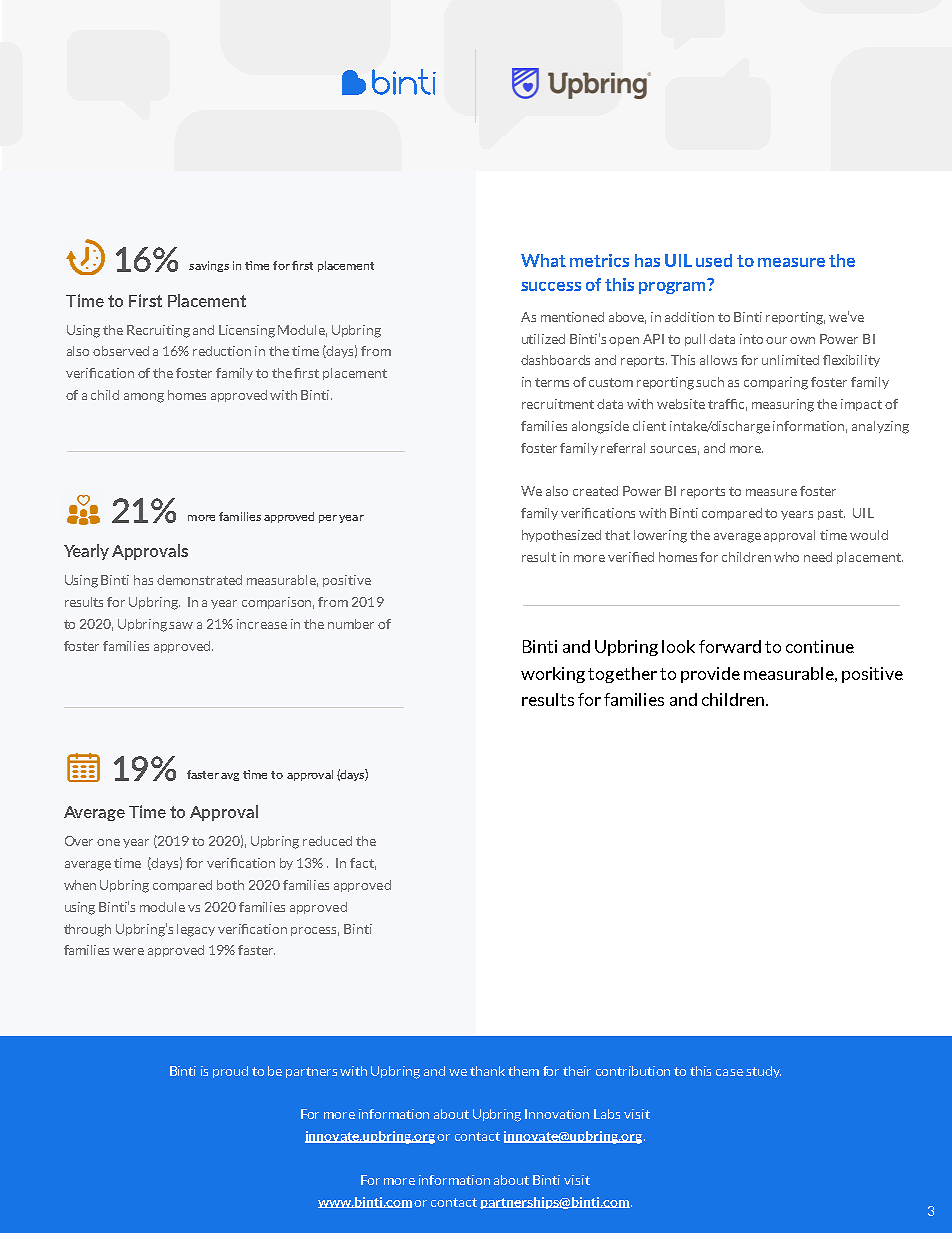 The height and width of the image is (1233, 952). Describe the element at coordinates (551, 286) in the image. I see `success` at that location.
